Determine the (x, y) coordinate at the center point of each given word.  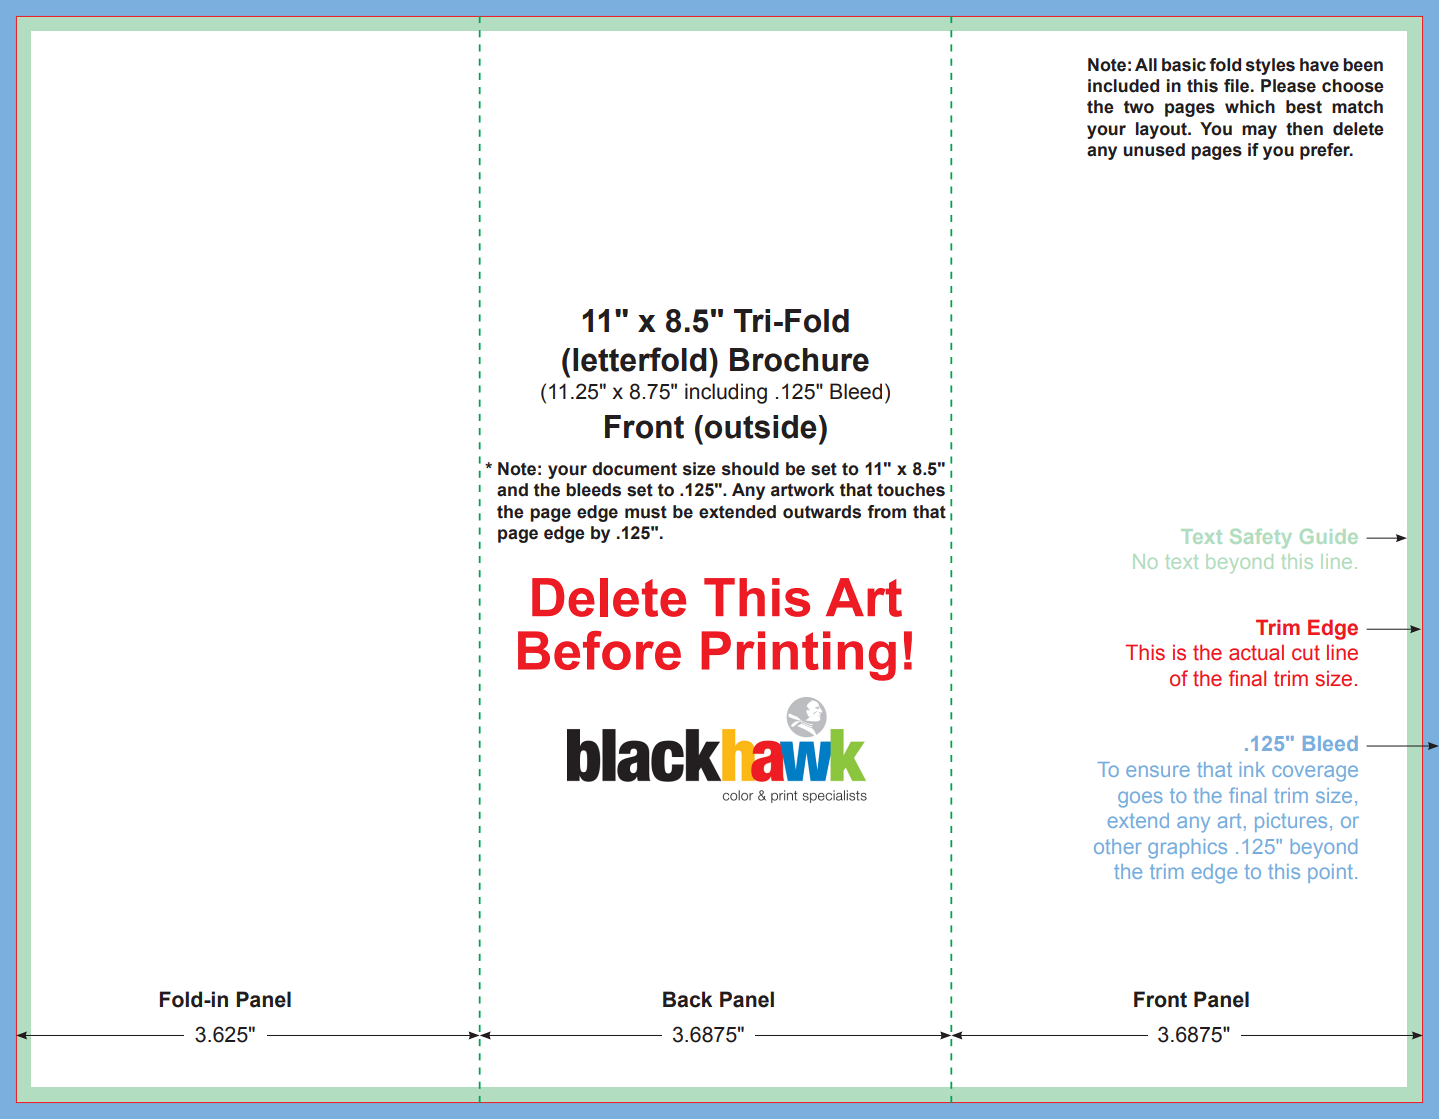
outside (761, 427)
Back (687, 999)
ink (1252, 769)
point (1330, 873)
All (1146, 64)
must (646, 512)
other (1118, 846)
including (726, 393)
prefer (1326, 151)
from (886, 512)
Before (599, 650)
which (1250, 107)
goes (1140, 799)
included (1123, 86)
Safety (1260, 538)
